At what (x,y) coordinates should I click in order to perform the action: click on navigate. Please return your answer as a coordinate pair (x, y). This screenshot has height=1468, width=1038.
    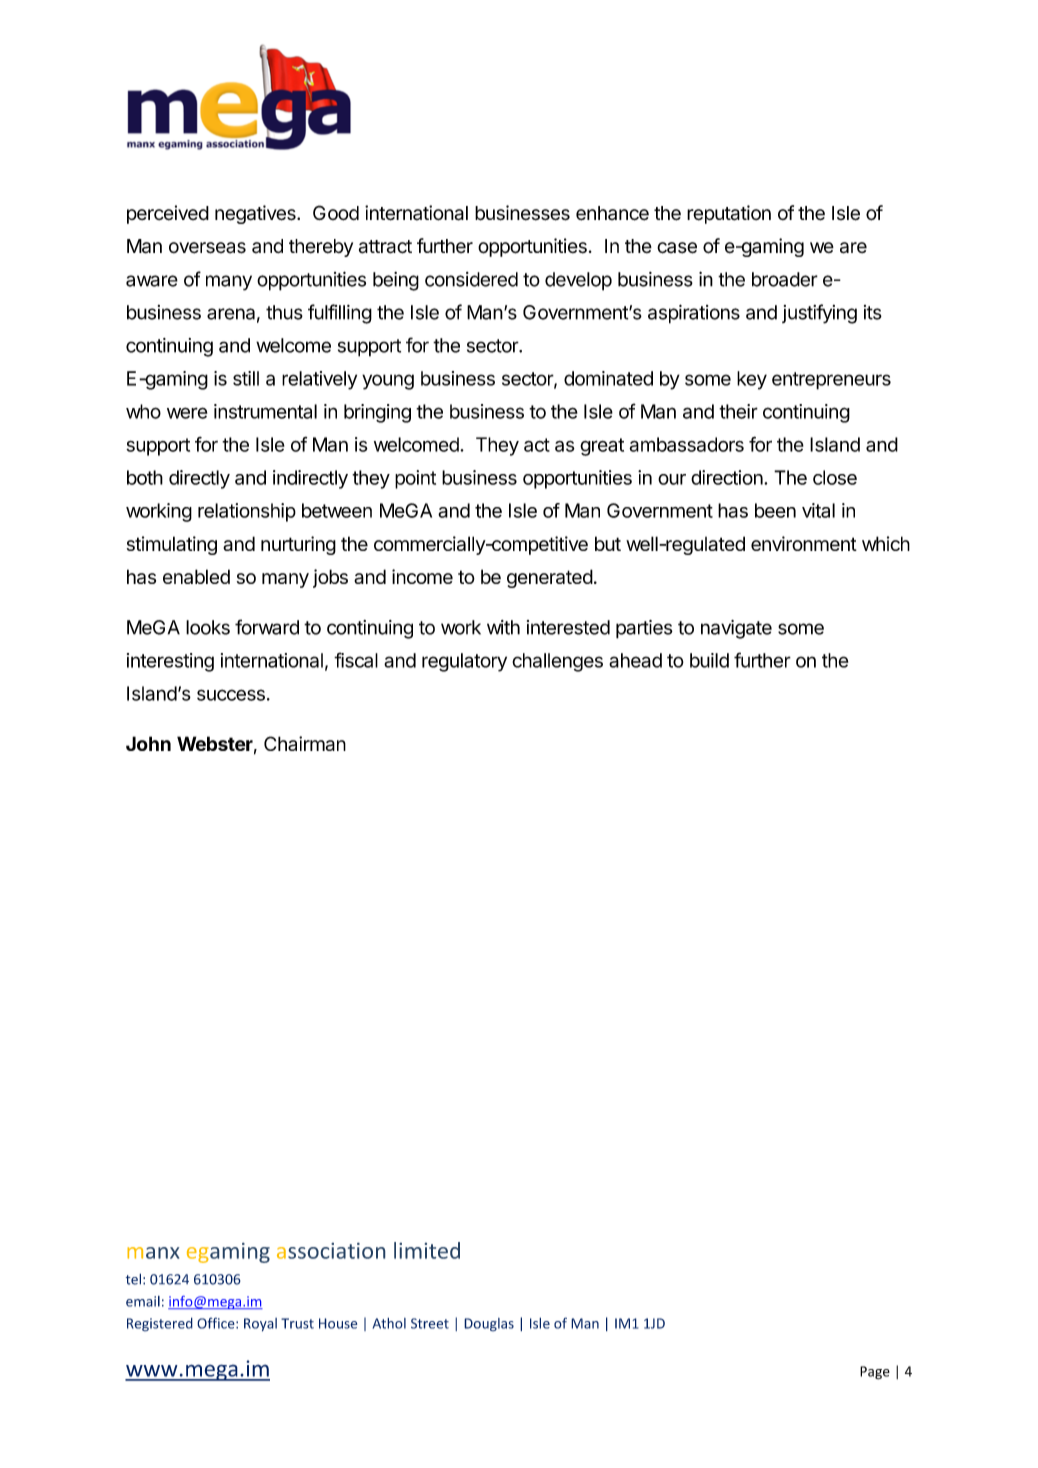
    Looking at the image, I should click on (736, 629).
